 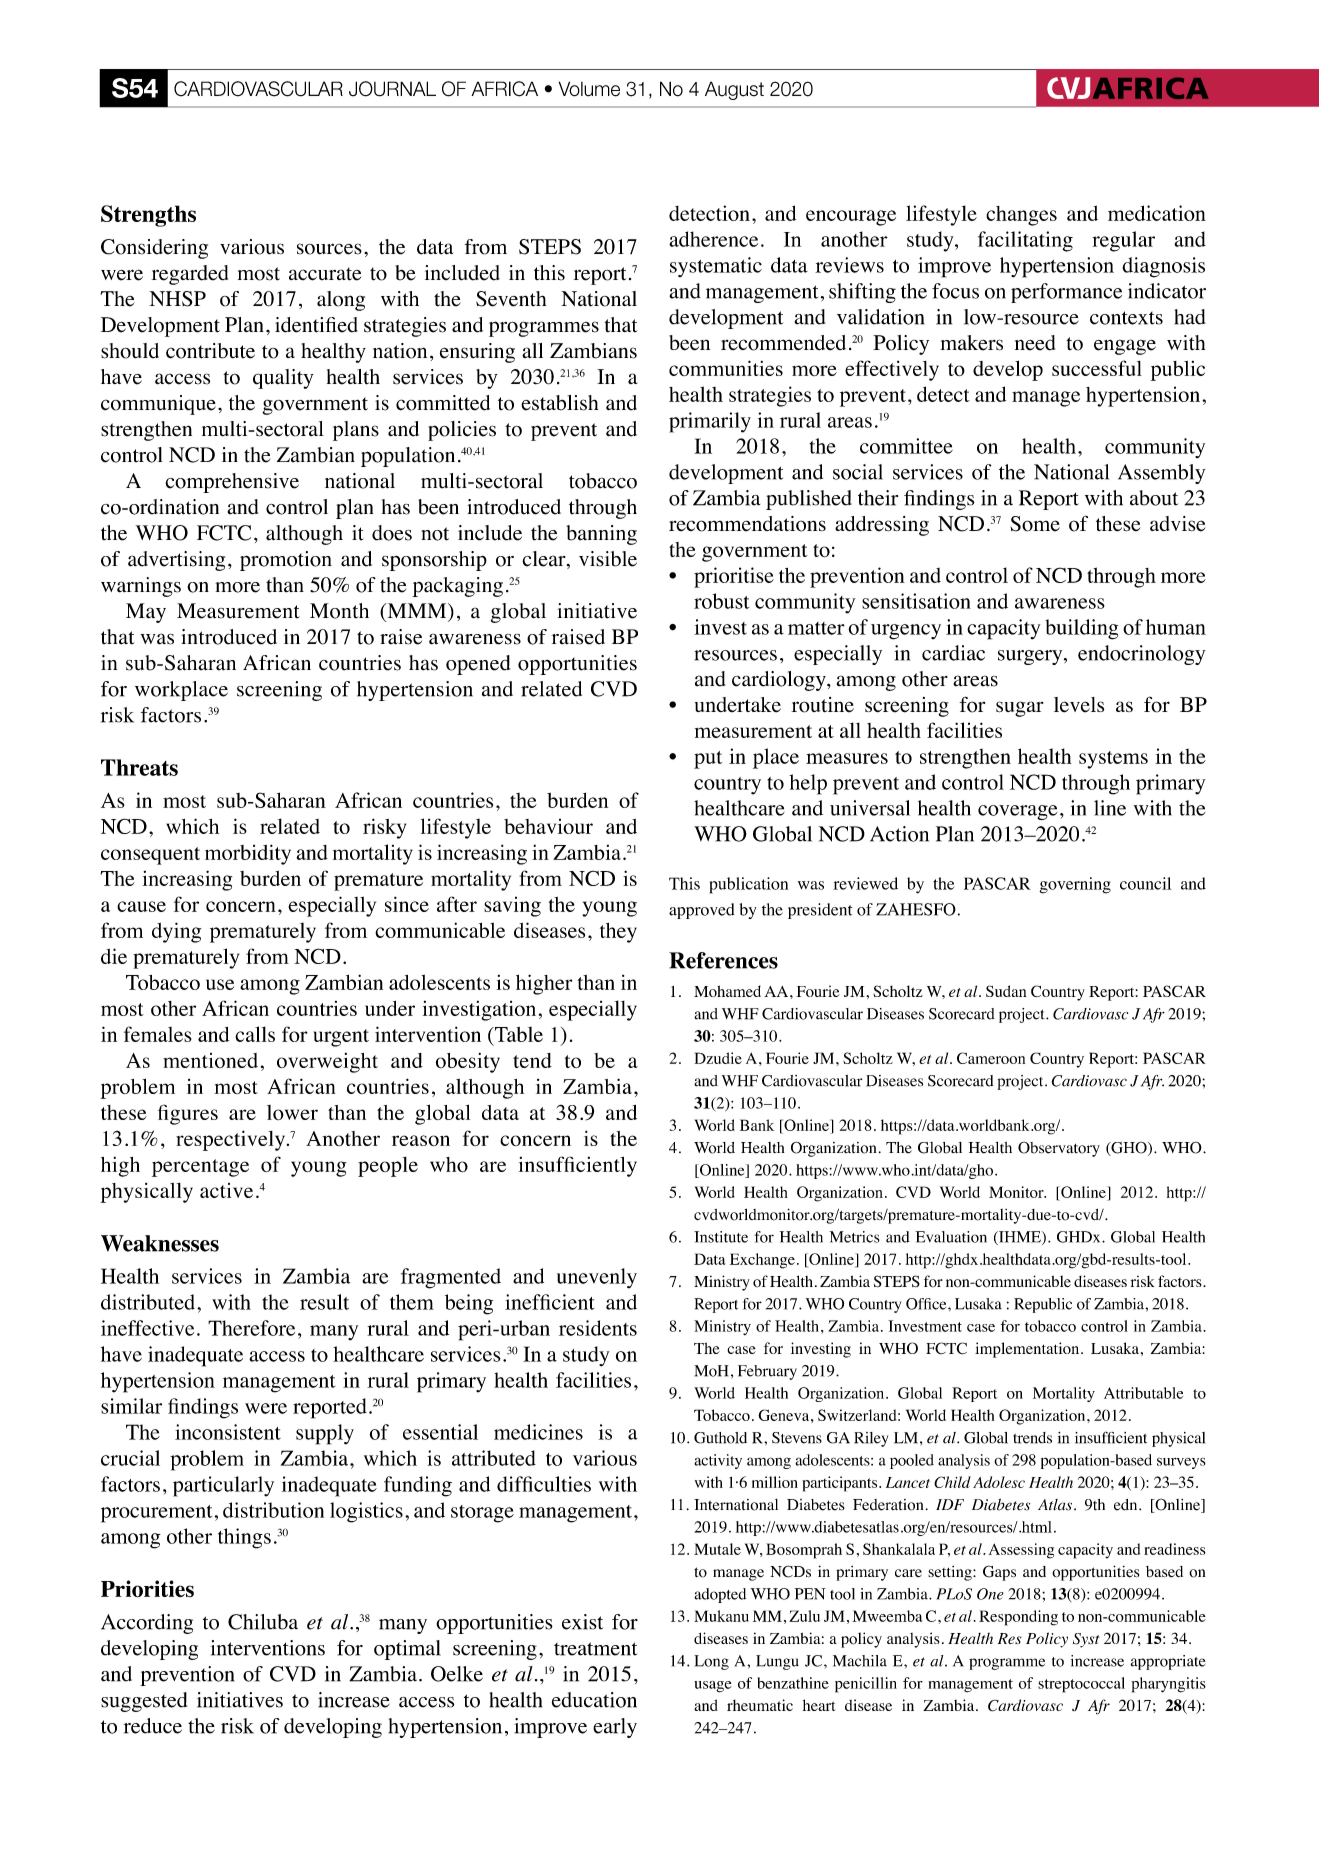 What do you see at coordinates (148, 216) in the screenshot?
I see `Strengths` at bounding box center [148, 216].
